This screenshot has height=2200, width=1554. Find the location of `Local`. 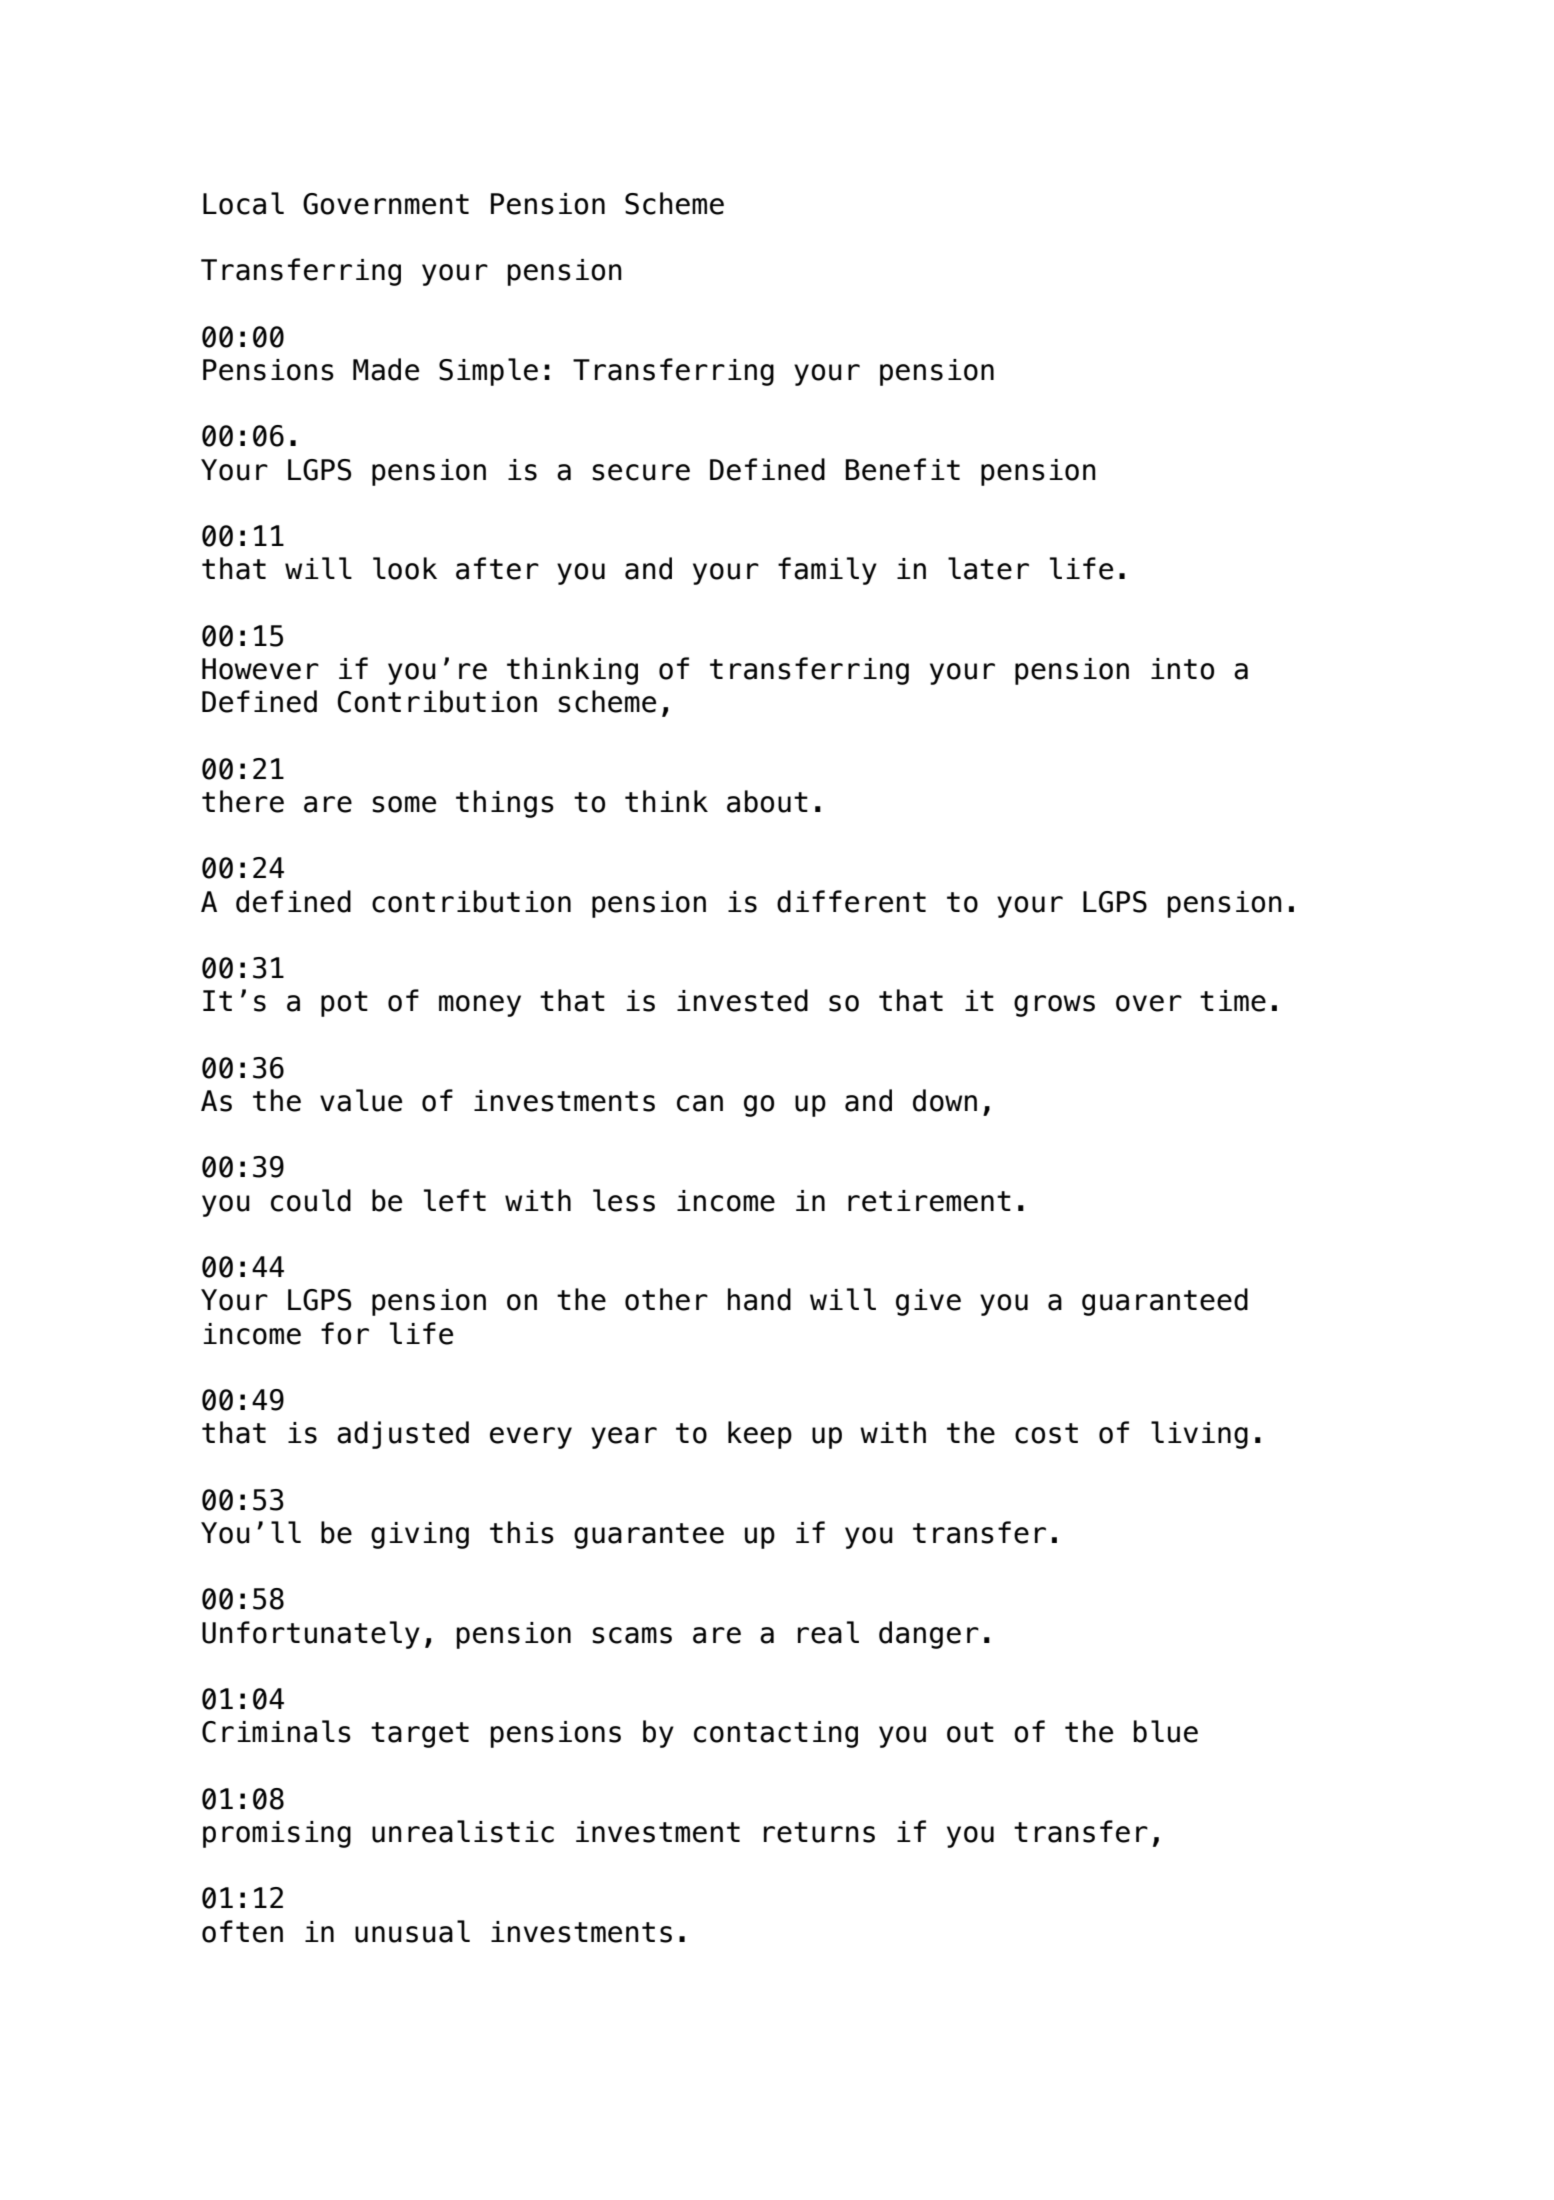

Local is located at coordinates (243, 203).
